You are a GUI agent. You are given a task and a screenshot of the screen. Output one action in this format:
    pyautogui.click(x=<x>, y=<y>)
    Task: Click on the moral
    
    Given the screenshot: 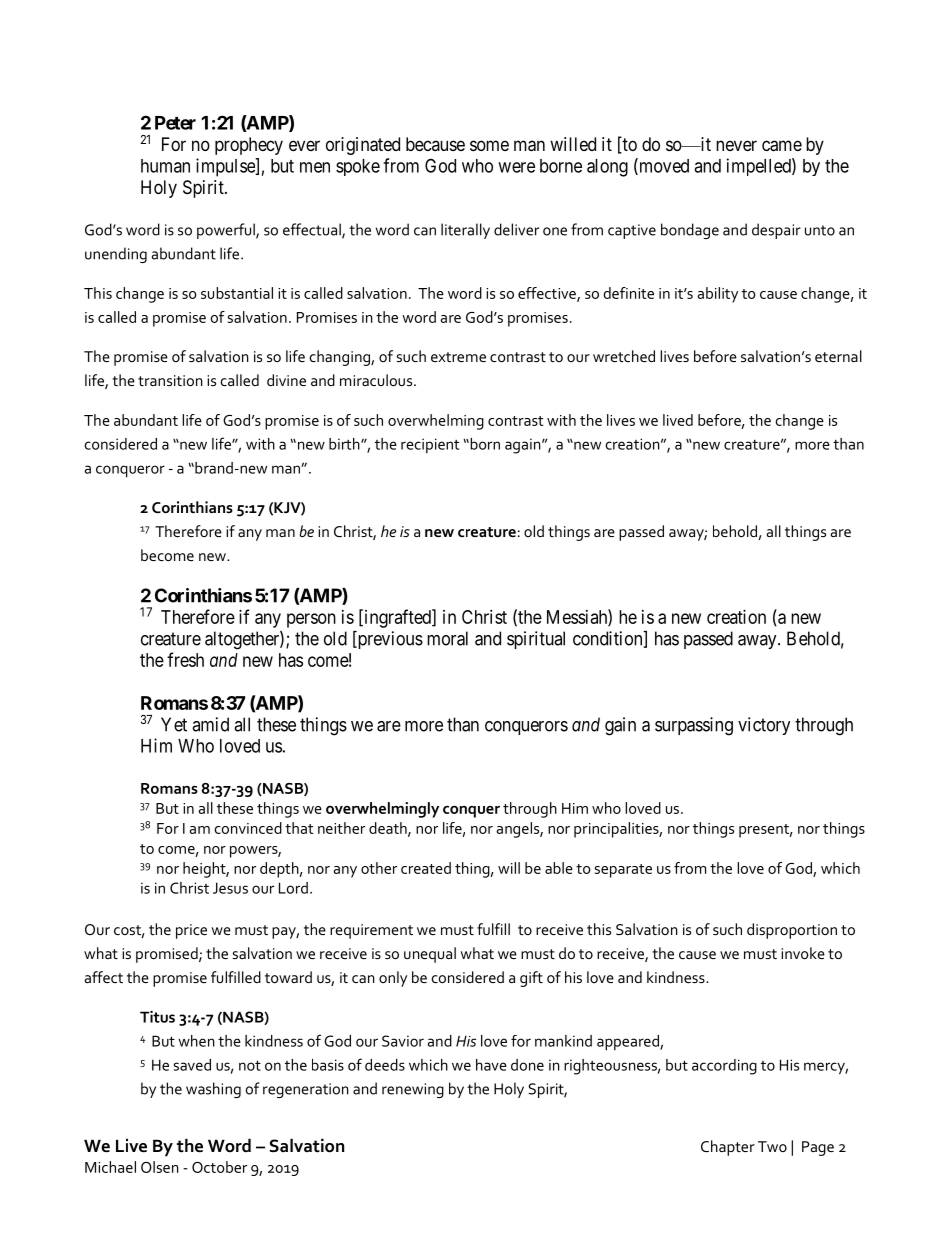 What is the action you would take?
    pyautogui.click(x=447, y=638)
